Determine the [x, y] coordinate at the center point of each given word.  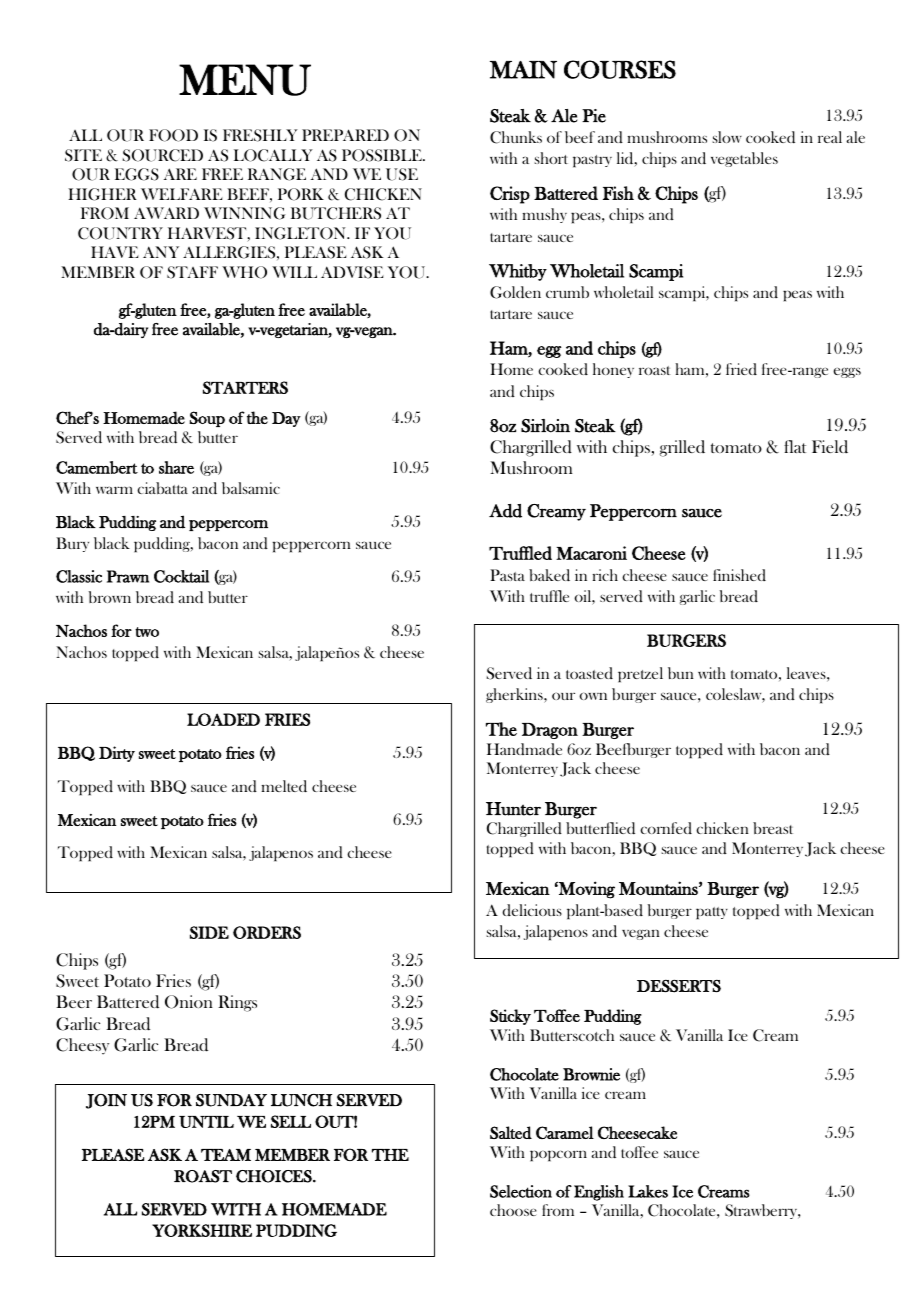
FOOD [173, 135]
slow [727, 137]
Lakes [648, 1191]
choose [513, 1210]
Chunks [516, 137]
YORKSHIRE [202, 1230]
